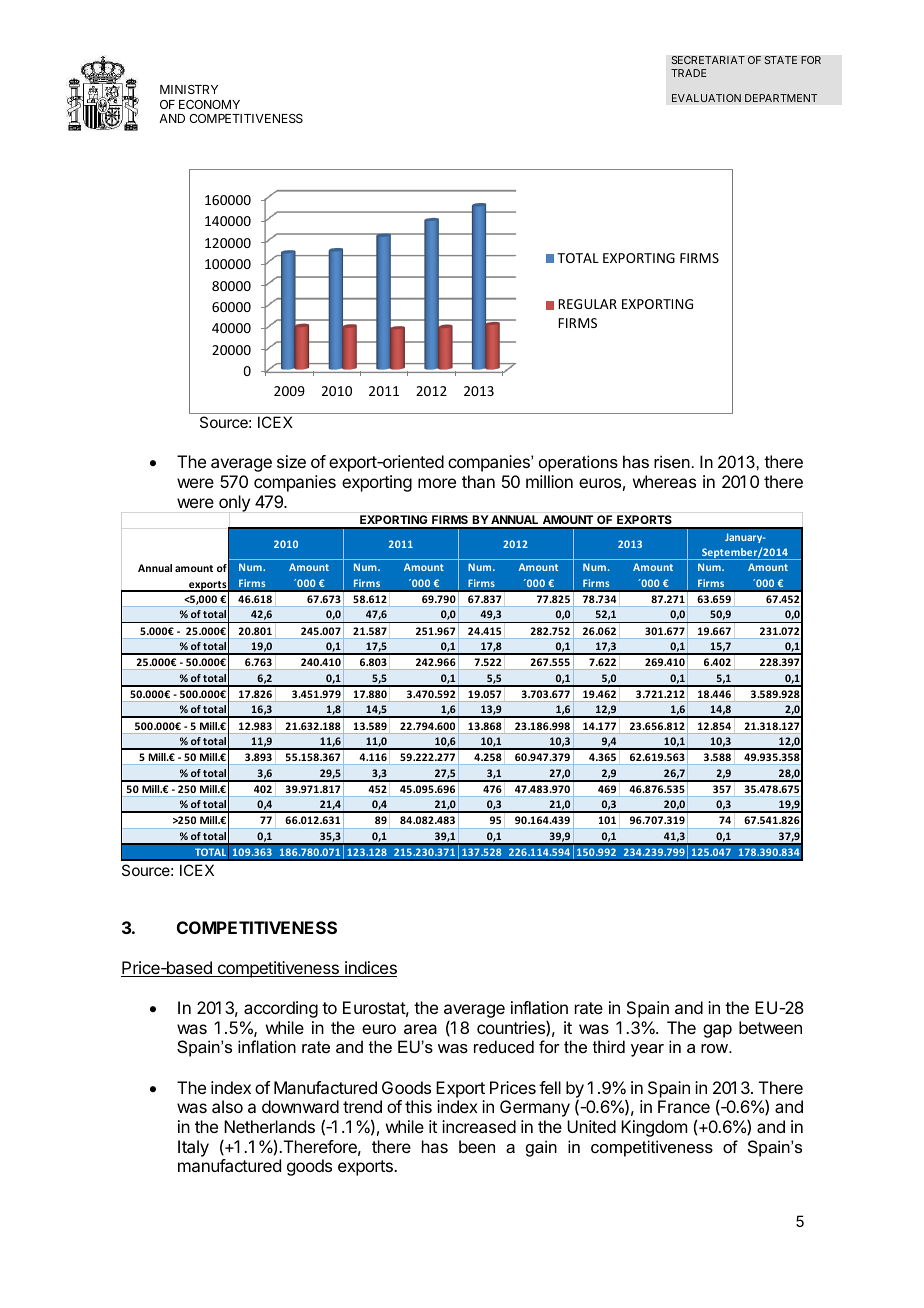 Image resolution: width=924 pixels, height=1308 pixels. What do you see at coordinates (717, 1031) in the document?
I see `gap` at bounding box center [717, 1031].
